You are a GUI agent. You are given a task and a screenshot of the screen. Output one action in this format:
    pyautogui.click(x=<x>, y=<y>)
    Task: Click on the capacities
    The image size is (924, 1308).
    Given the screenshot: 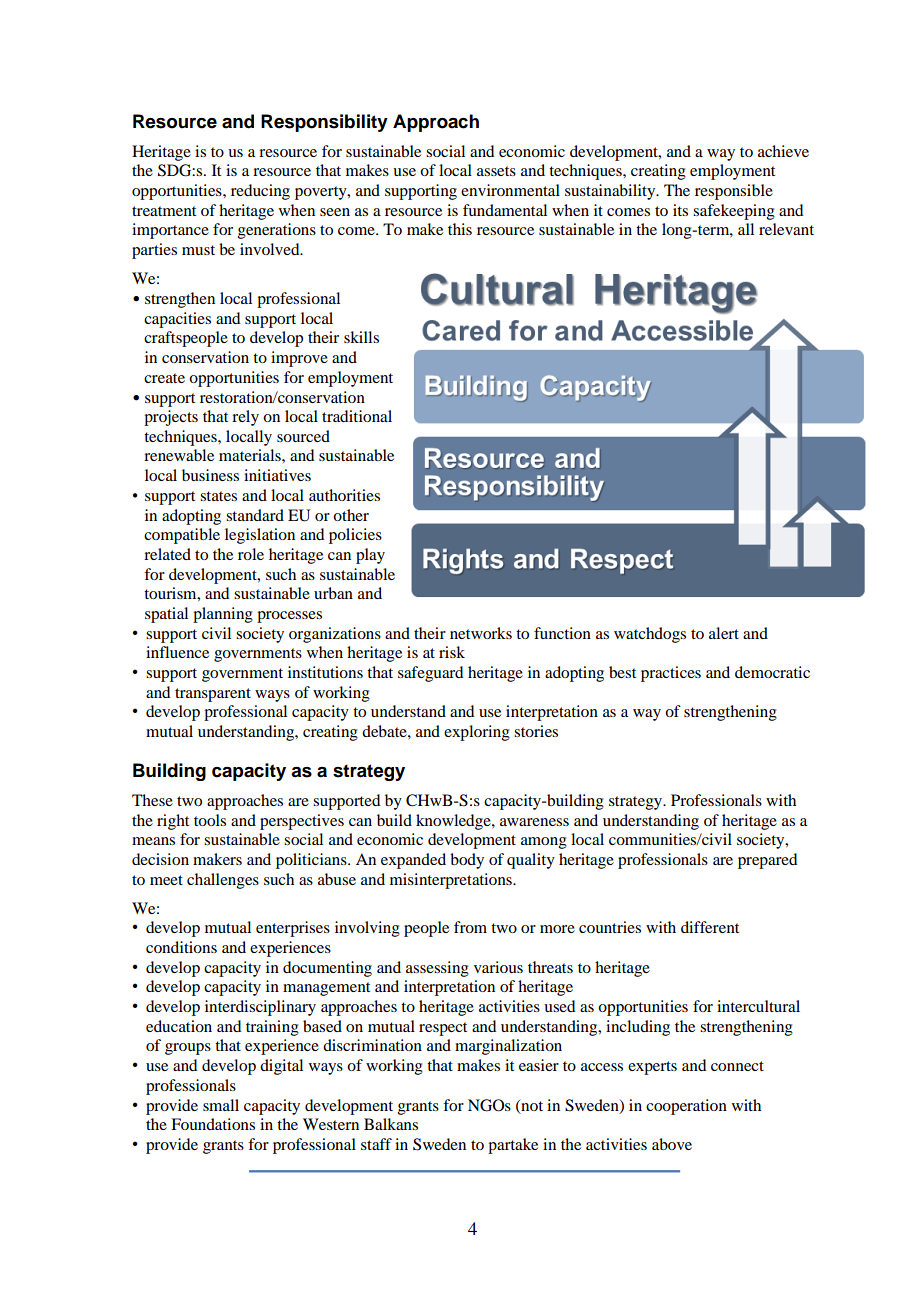 What is the action you would take?
    pyautogui.click(x=177, y=320)
